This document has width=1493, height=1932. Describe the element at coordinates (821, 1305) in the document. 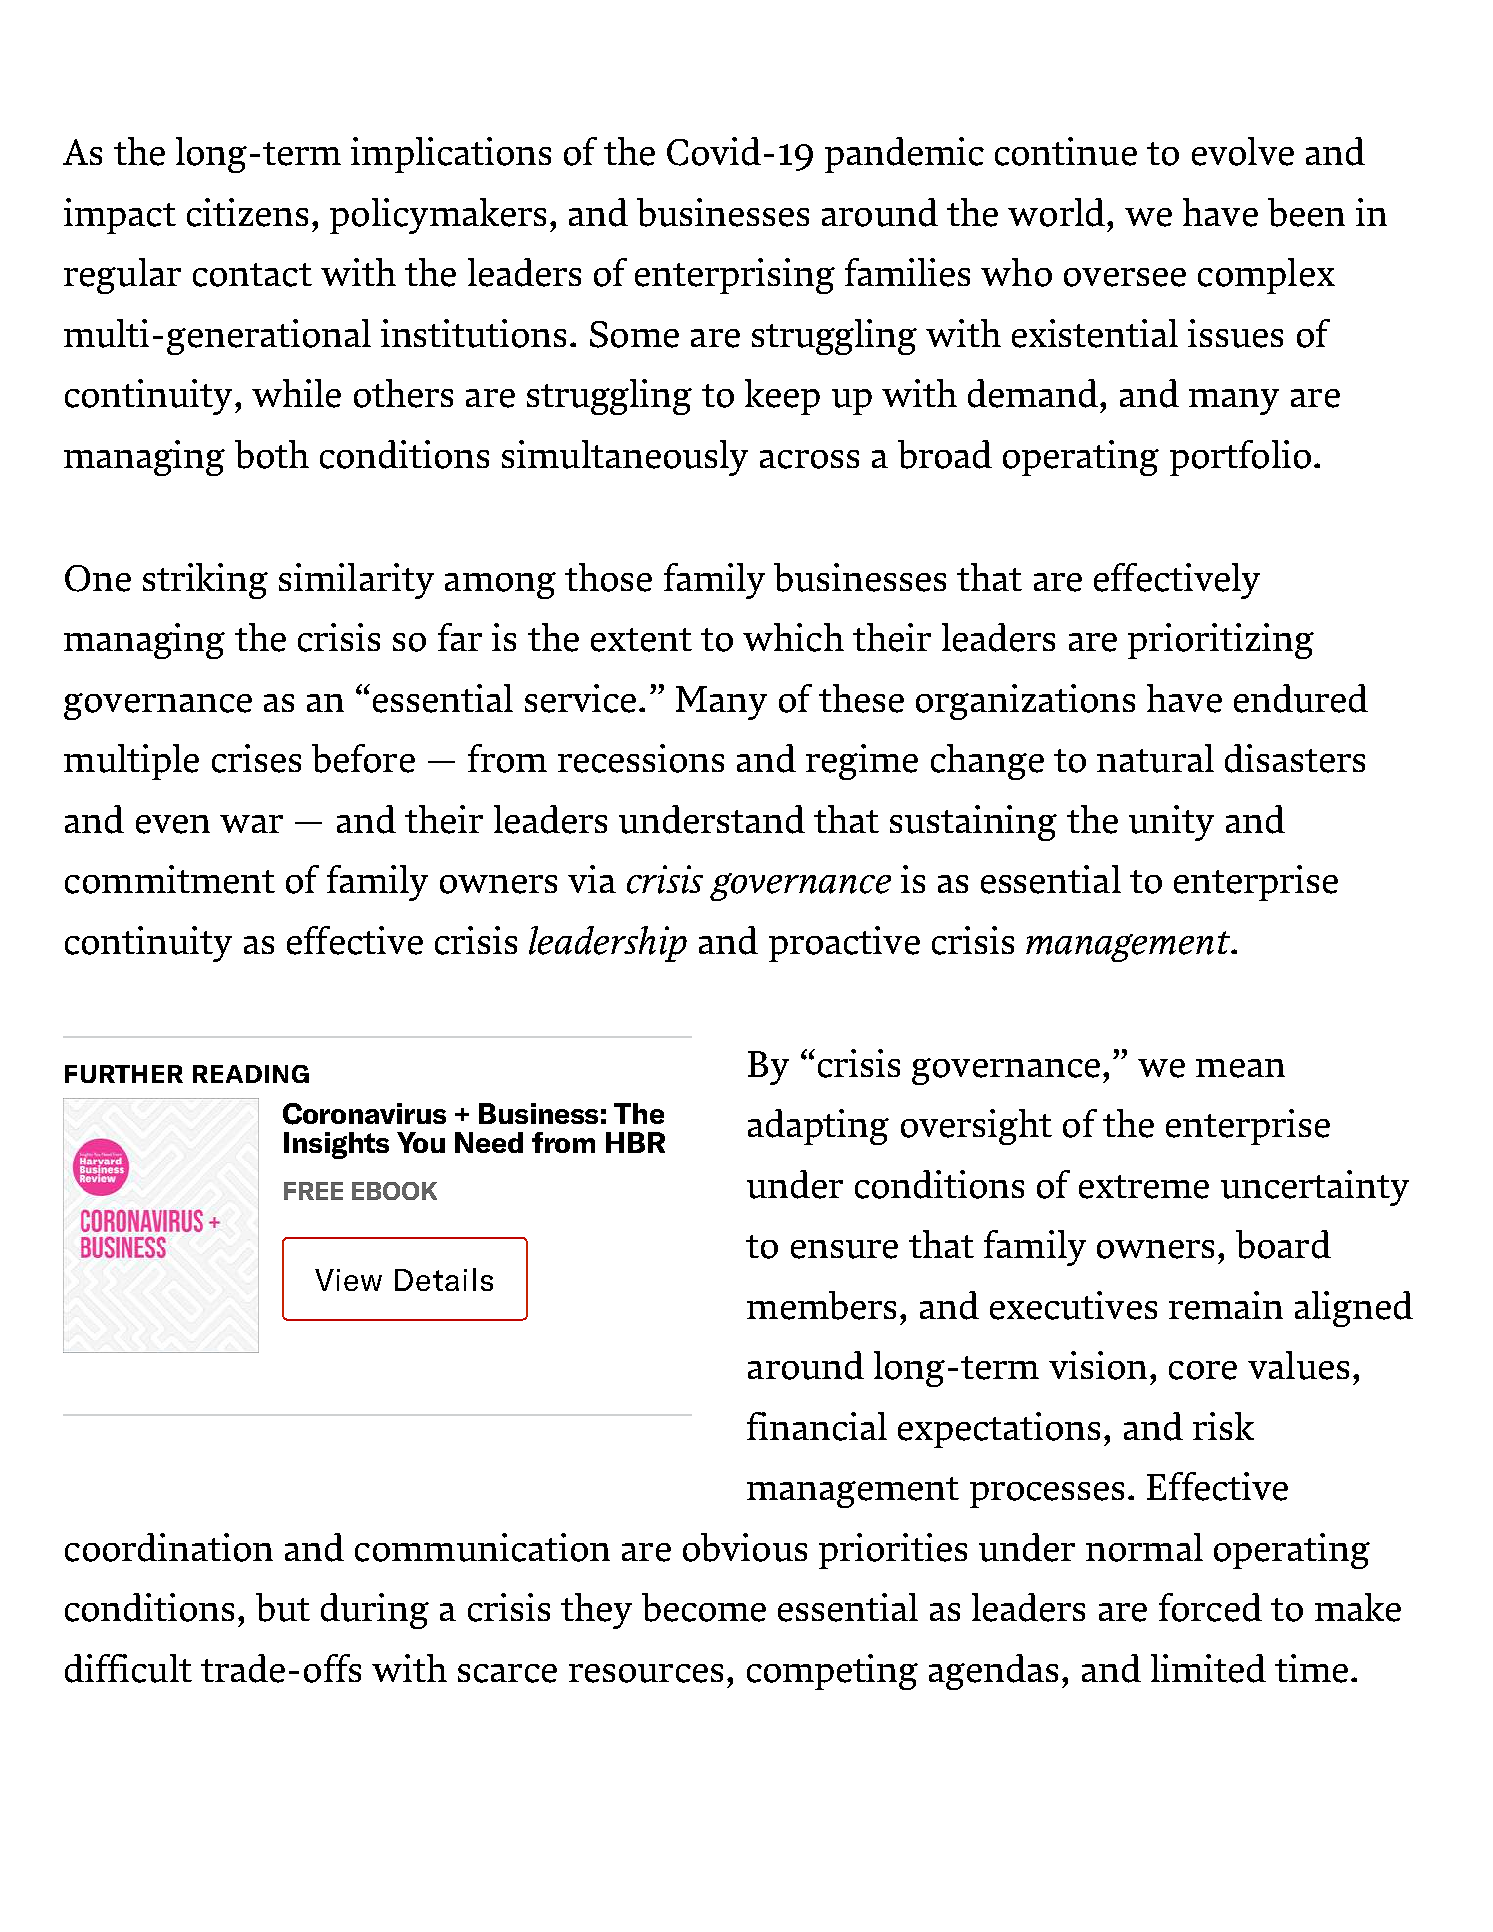

I see `members` at that location.
